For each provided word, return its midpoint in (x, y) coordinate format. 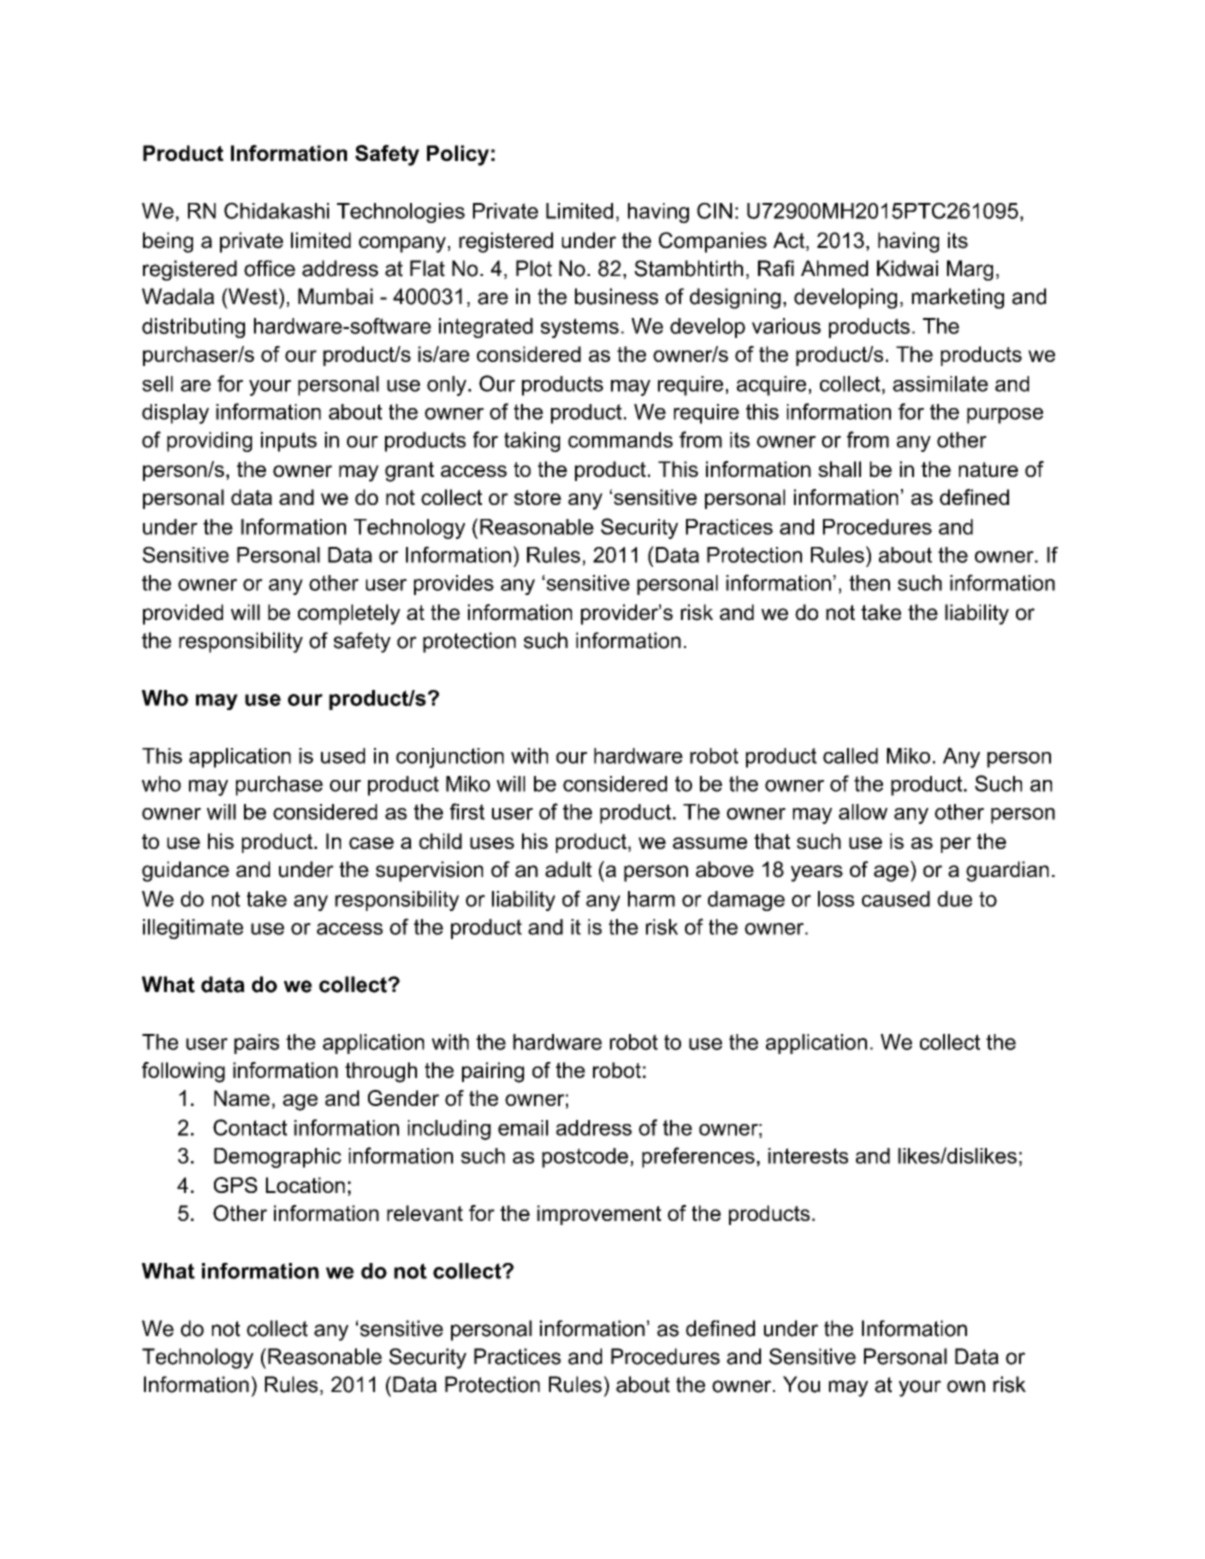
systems (580, 328)
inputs (289, 442)
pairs (256, 1044)
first (467, 811)
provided (183, 614)
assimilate (940, 384)
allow (863, 812)
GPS (235, 1185)
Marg (970, 270)
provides (454, 585)
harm (651, 899)
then (869, 583)
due (954, 899)
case (371, 843)
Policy (458, 155)
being (168, 242)
